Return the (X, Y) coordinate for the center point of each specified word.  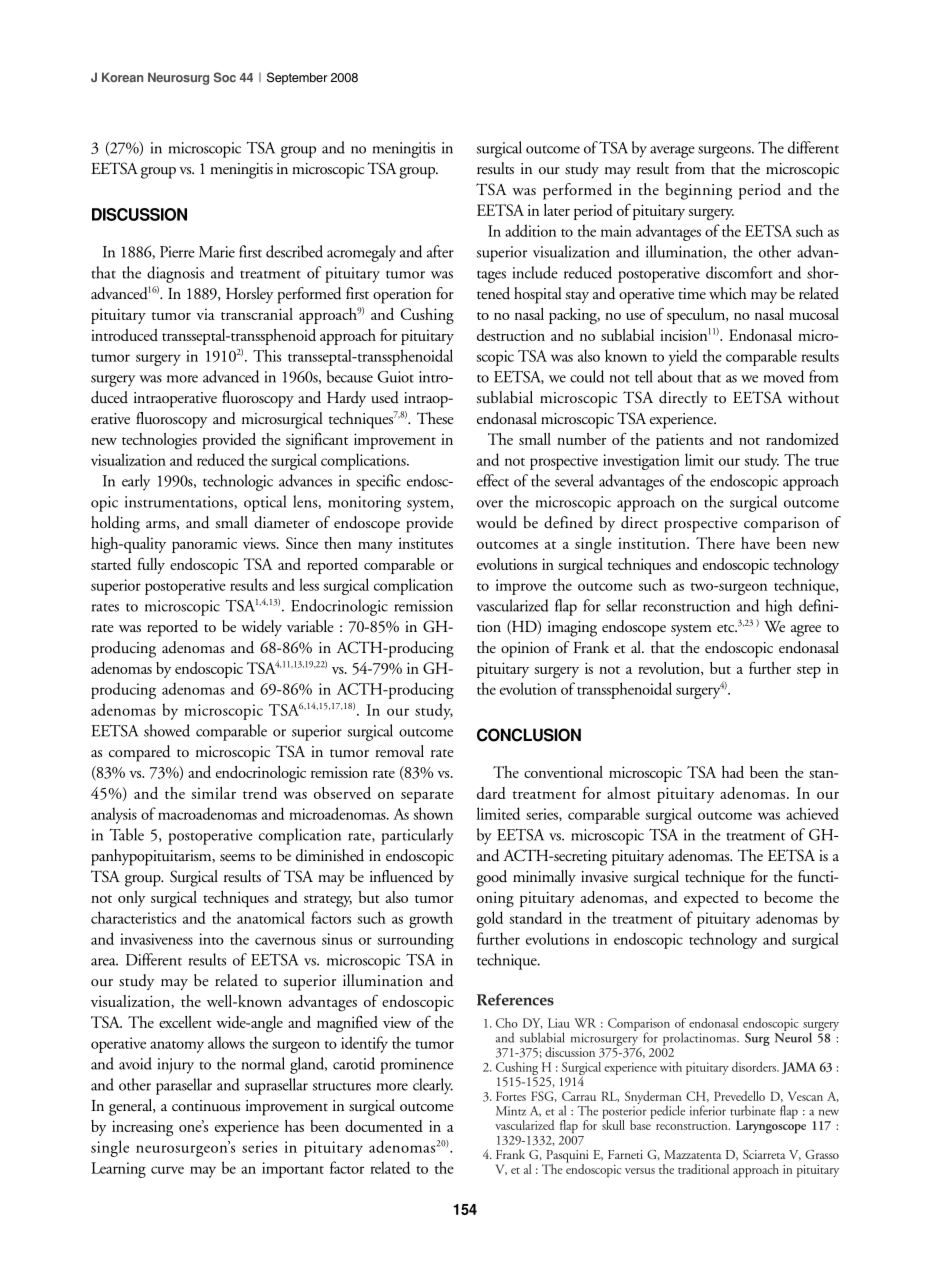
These (435, 418)
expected (711, 899)
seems (237, 857)
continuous (206, 1106)
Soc (225, 77)
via (205, 314)
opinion (525, 650)
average (672, 152)
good (491, 878)
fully (151, 566)
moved (784, 376)
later (557, 210)
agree (806, 631)
